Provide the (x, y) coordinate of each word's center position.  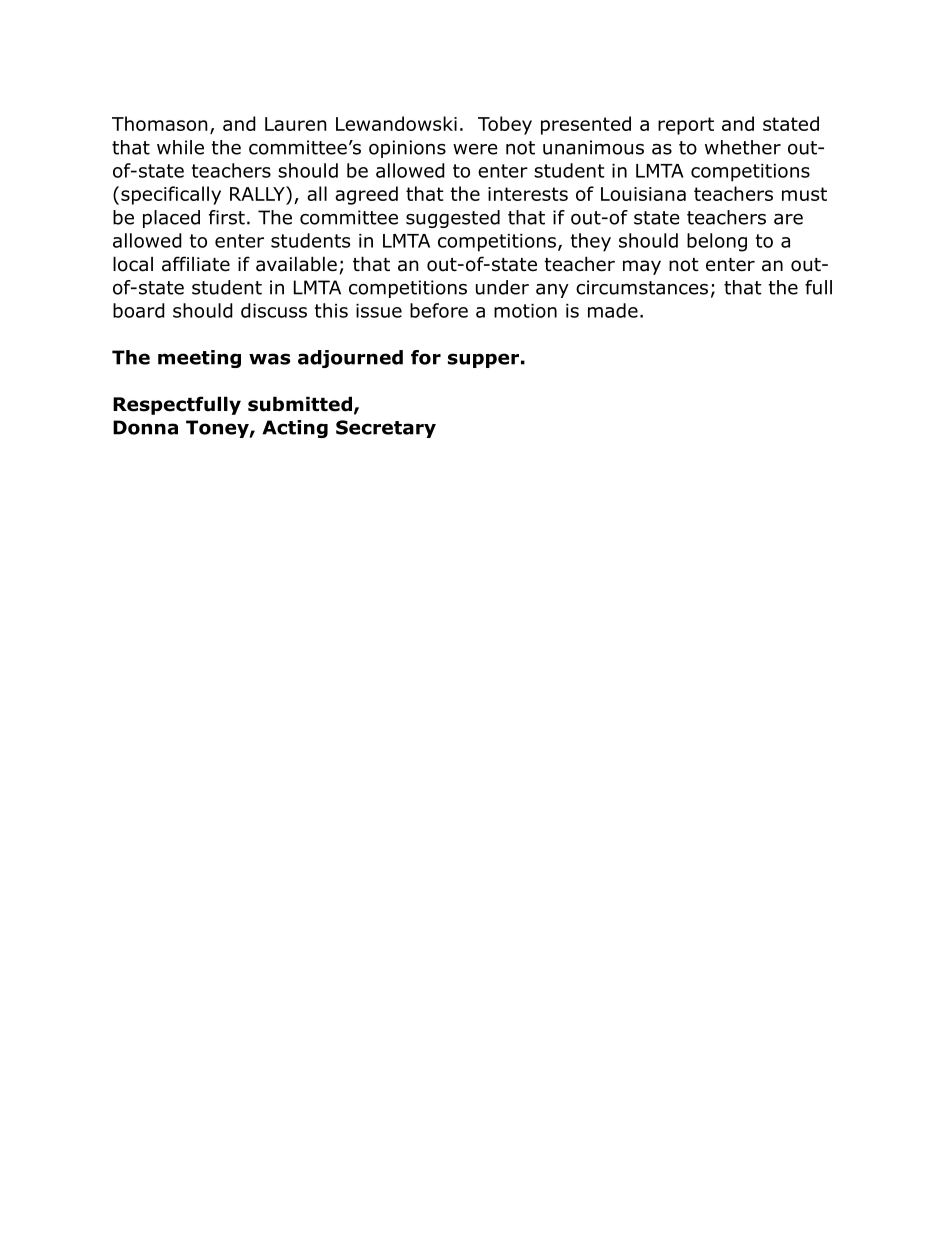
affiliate (196, 264)
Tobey (505, 125)
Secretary (386, 429)
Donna (145, 427)
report (686, 126)
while (180, 147)
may (642, 267)
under (502, 287)
